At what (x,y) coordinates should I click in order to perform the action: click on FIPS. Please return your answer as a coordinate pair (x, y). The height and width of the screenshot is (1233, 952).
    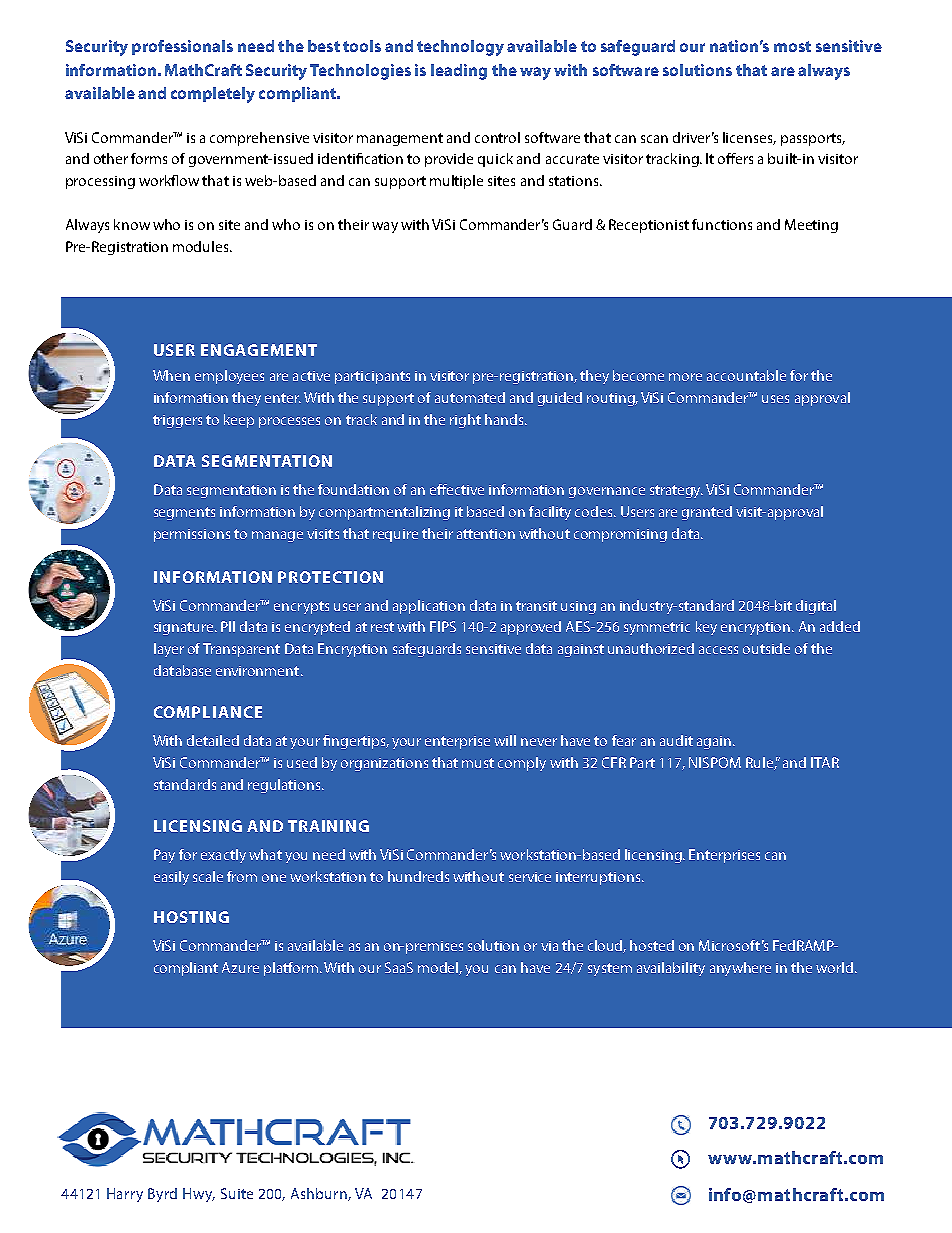
    Looking at the image, I should click on (443, 626).
